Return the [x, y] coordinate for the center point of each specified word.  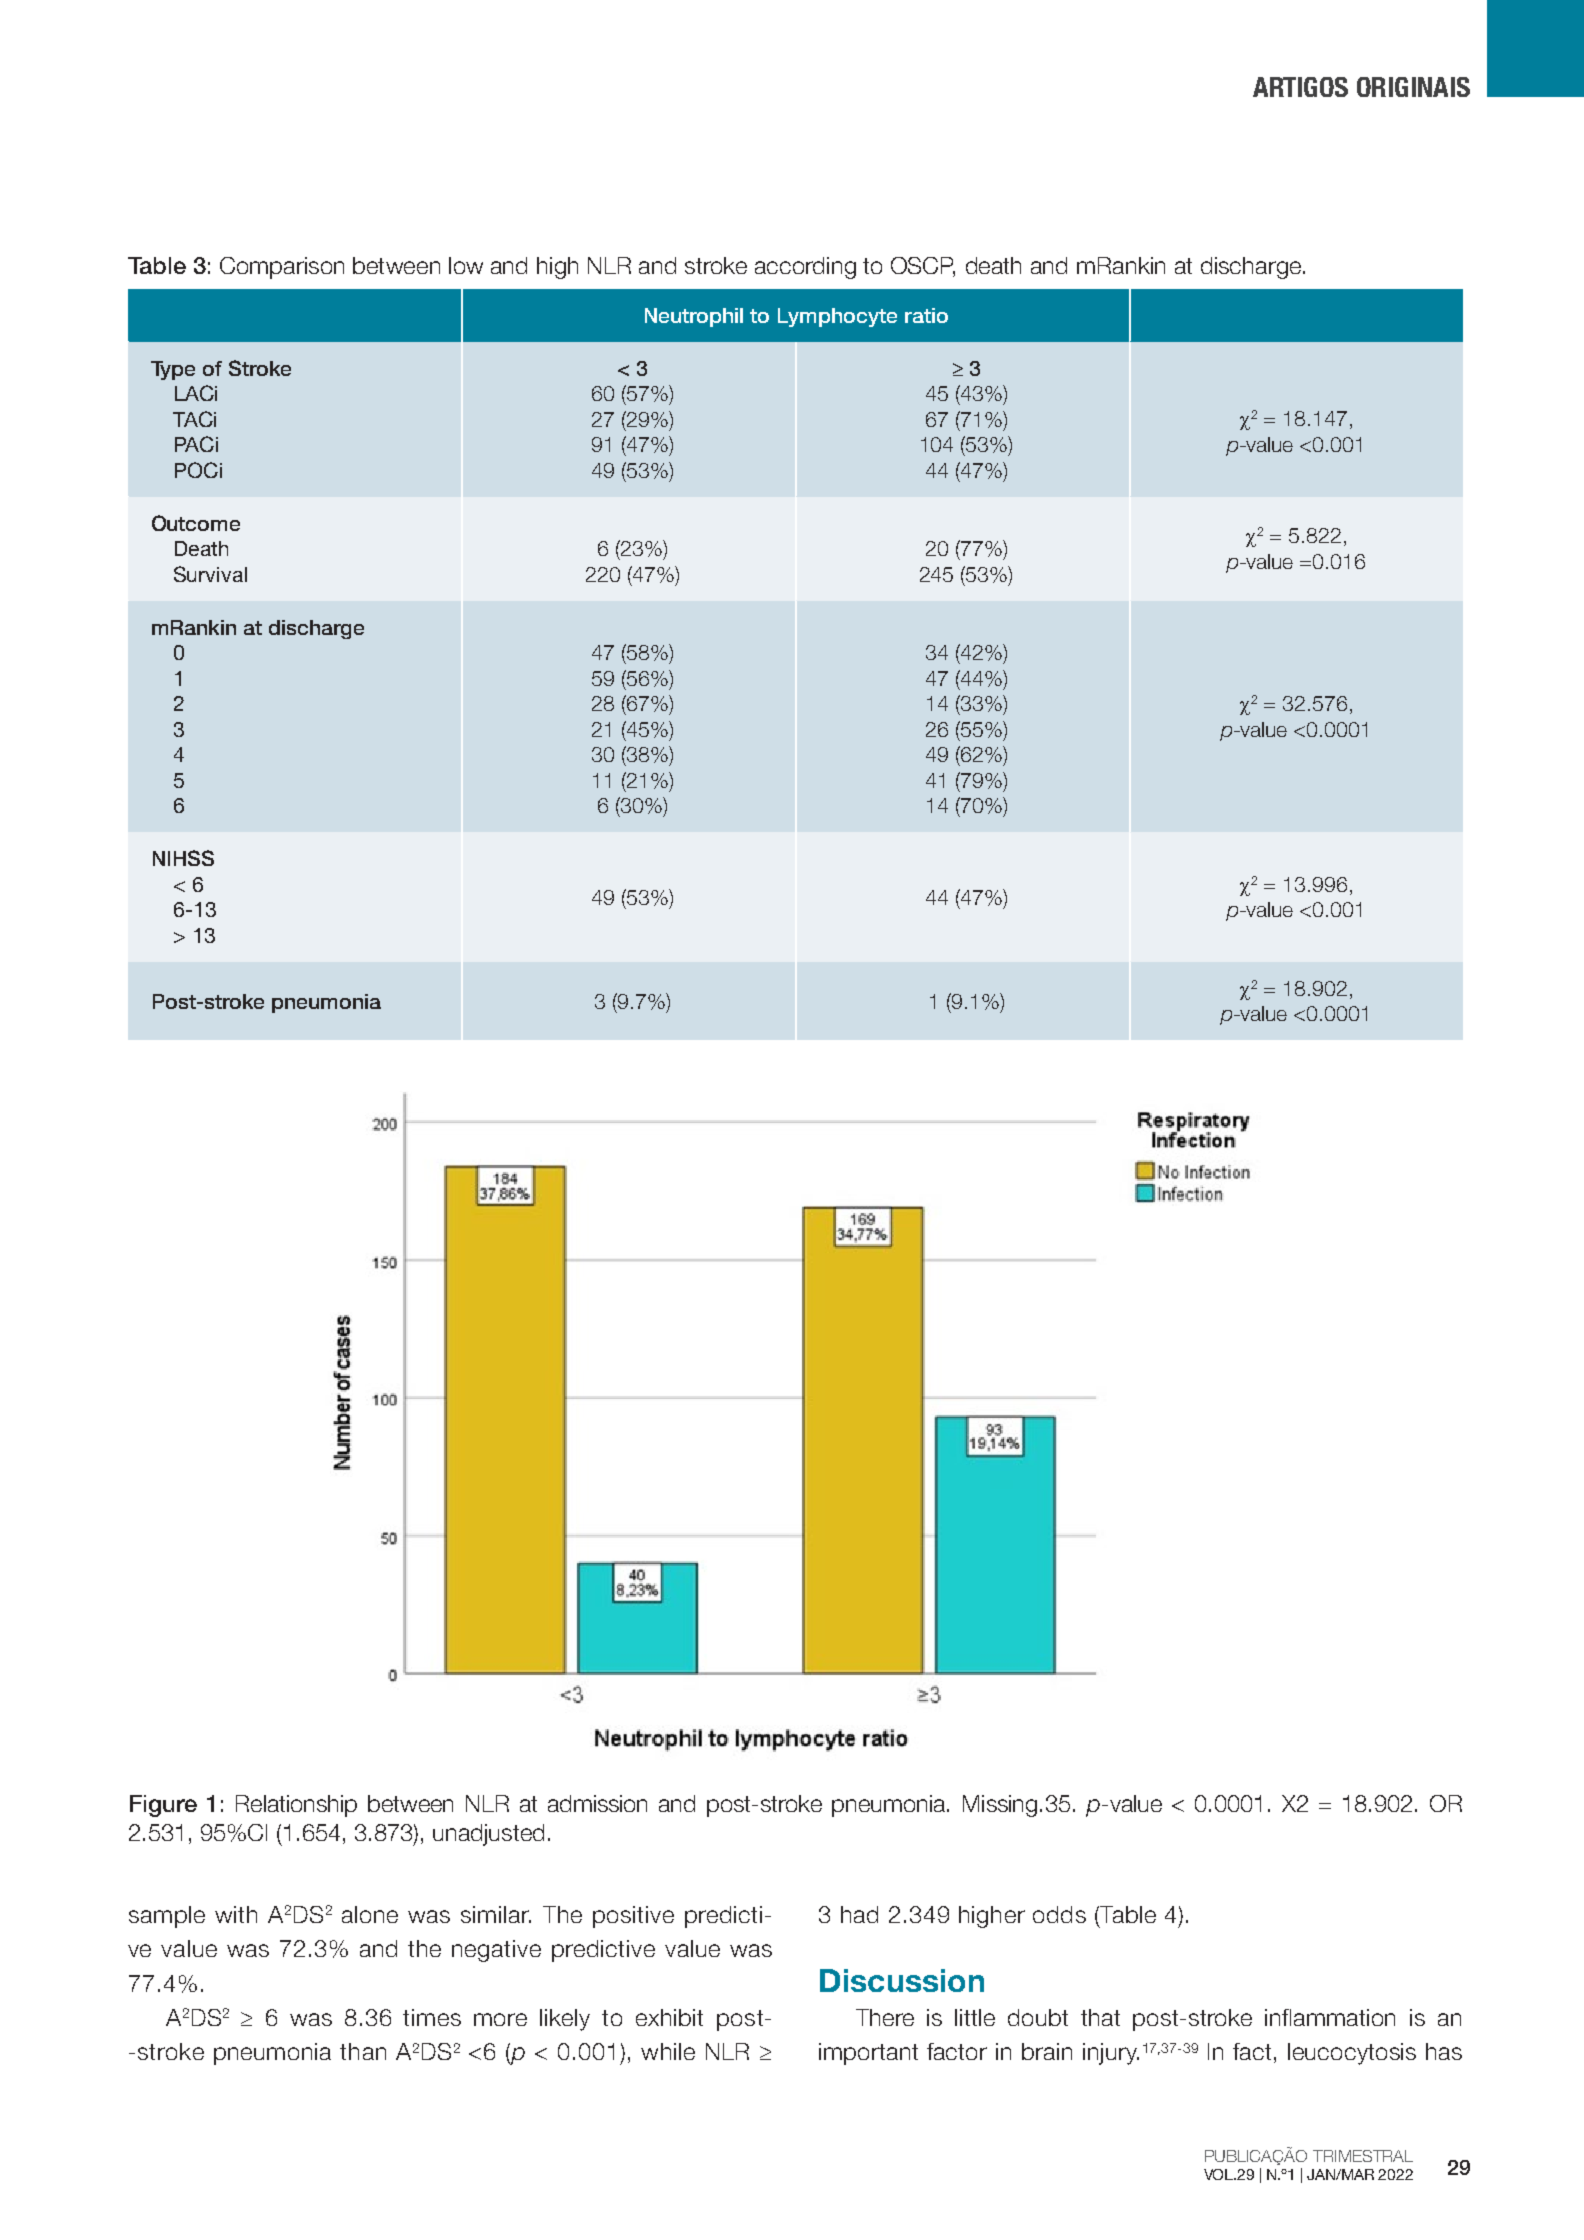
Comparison [282, 268]
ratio [926, 315]
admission [597, 1803]
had [859, 1914]
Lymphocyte [837, 317]
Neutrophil [694, 317]
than [363, 2051]
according [805, 268]
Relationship [296, 1806]
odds [1059, 1914]
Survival [210, 574]
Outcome [196, 523]
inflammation [1330, 2017]
